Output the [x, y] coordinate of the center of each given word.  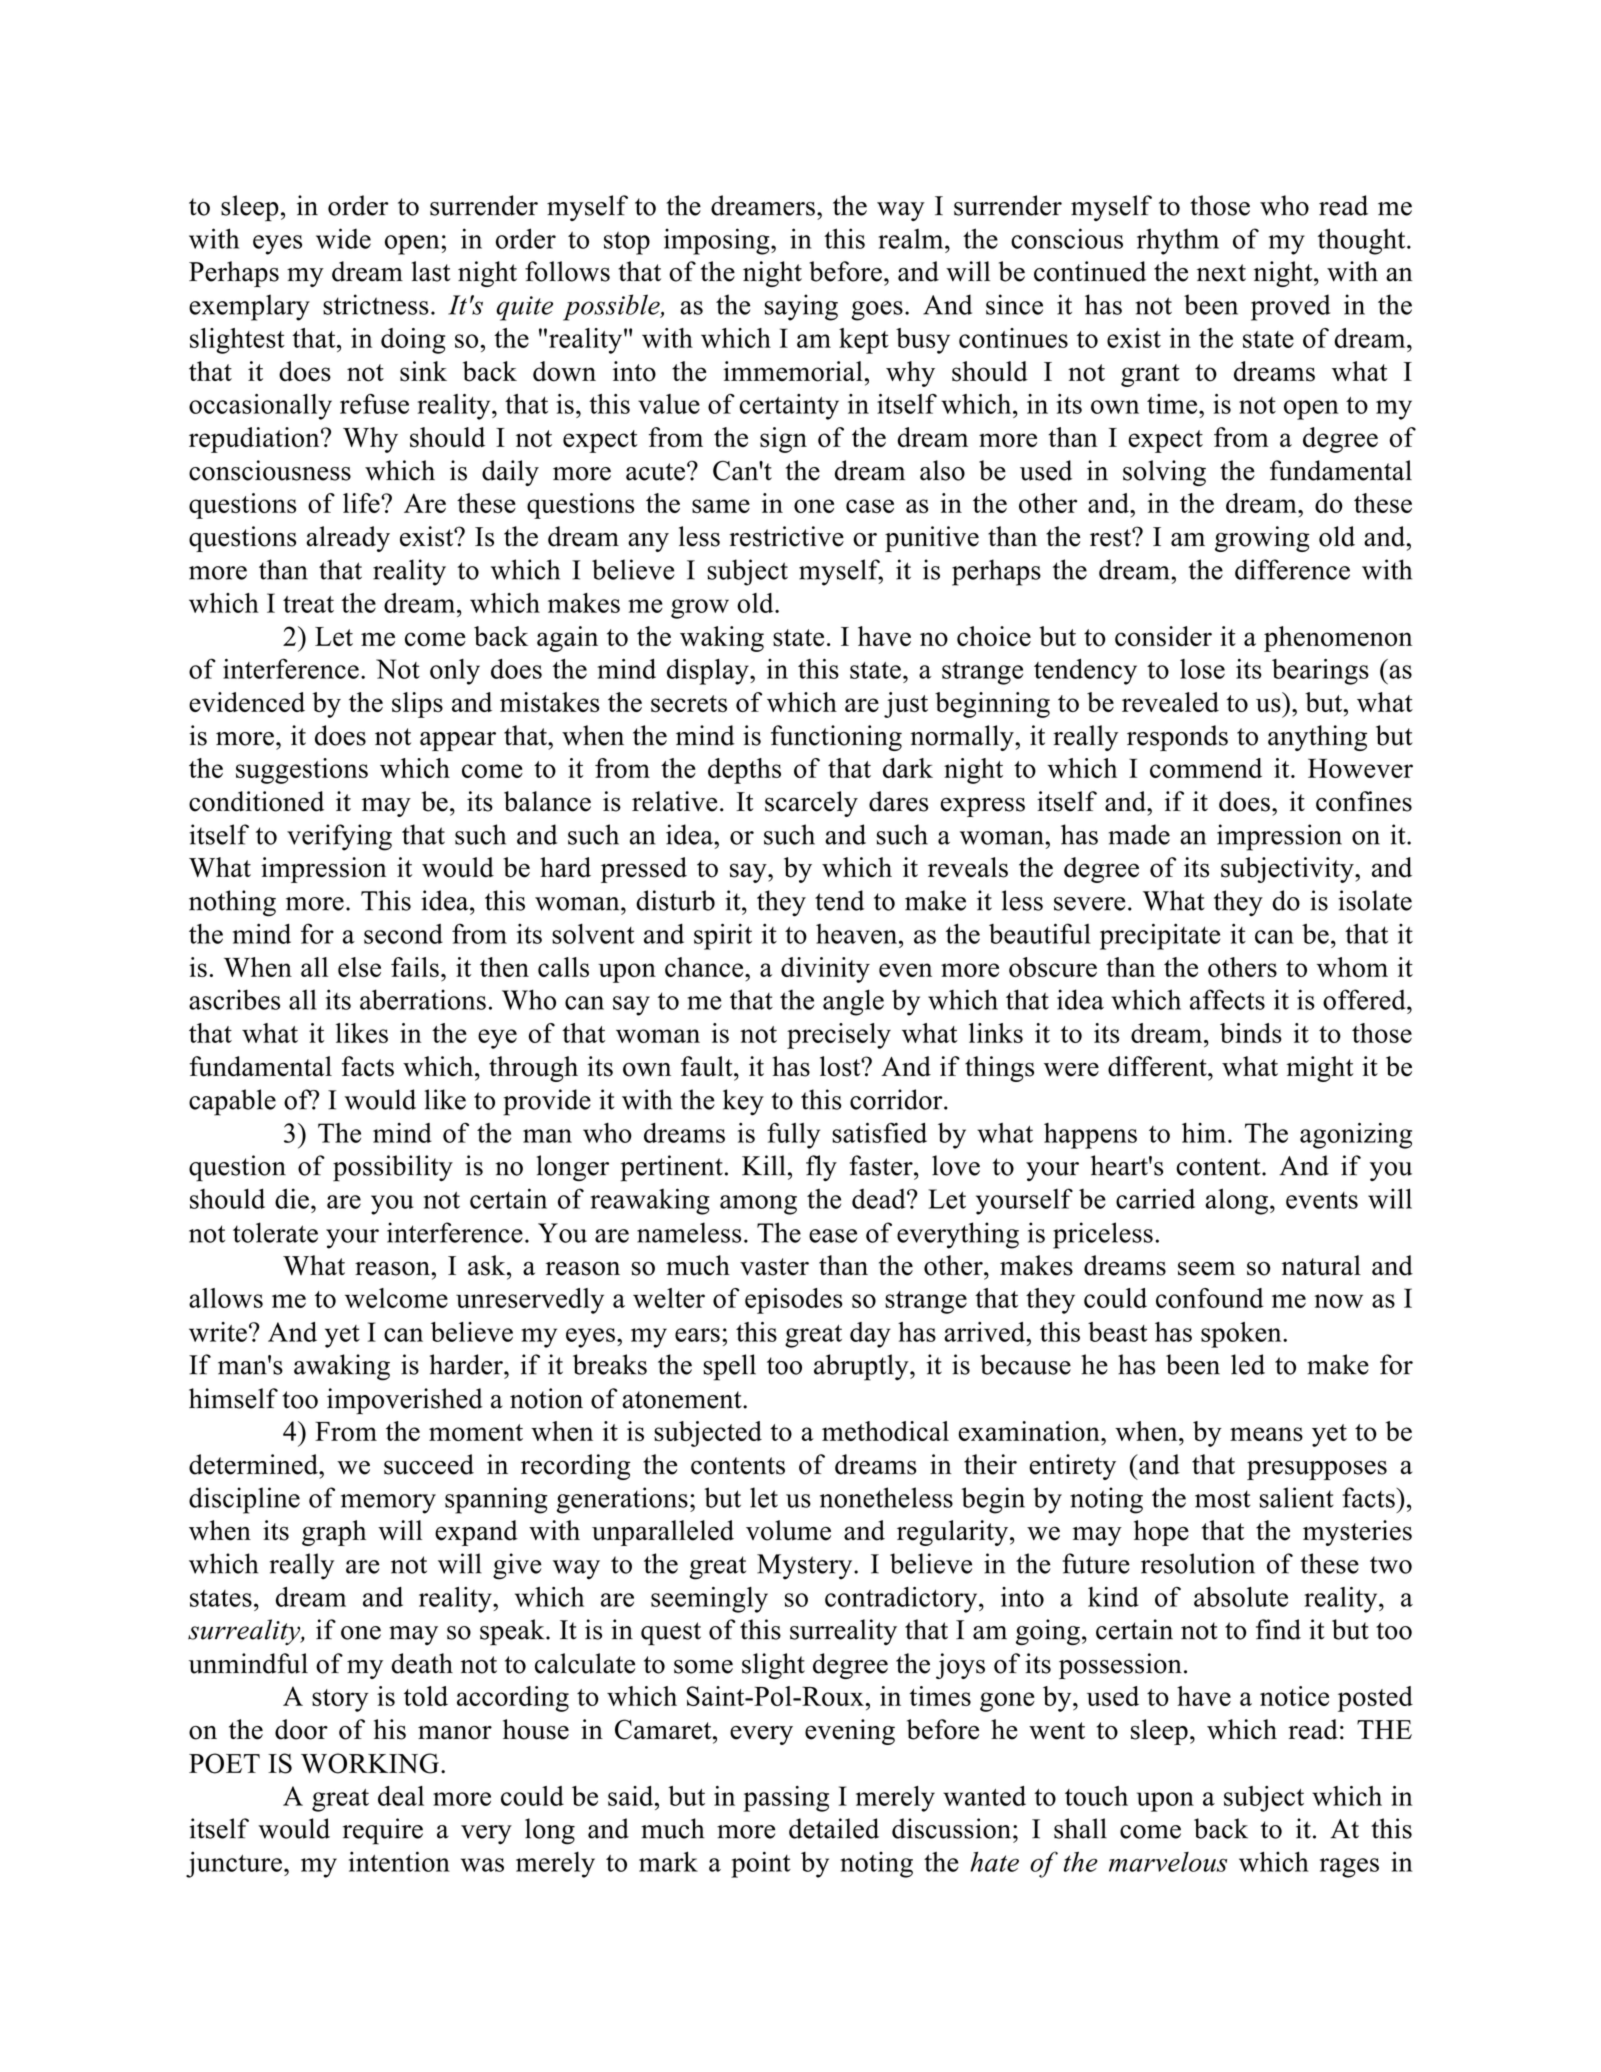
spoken [1242, 1335]
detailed [834, 1828]
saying [801, 307]
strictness [376, 304]
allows [226, 1298]
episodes [793, 1301]
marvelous [1168, 1862]
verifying [339, 837]
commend [1206, 768]
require [383, 1831]
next [1221, 273]
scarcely [811, 804]
